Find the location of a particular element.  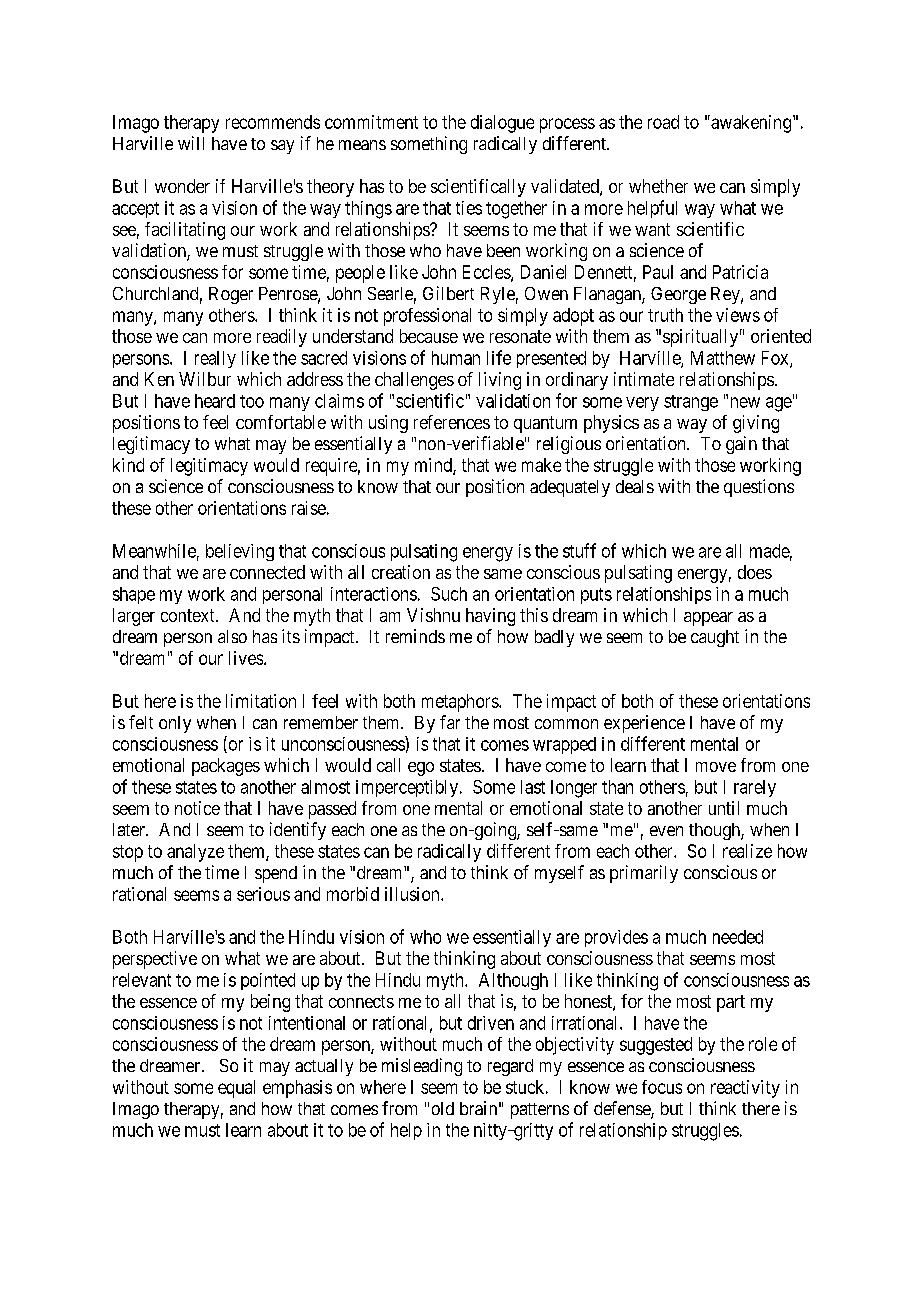

analyze is located at coordinates (195, 853).
